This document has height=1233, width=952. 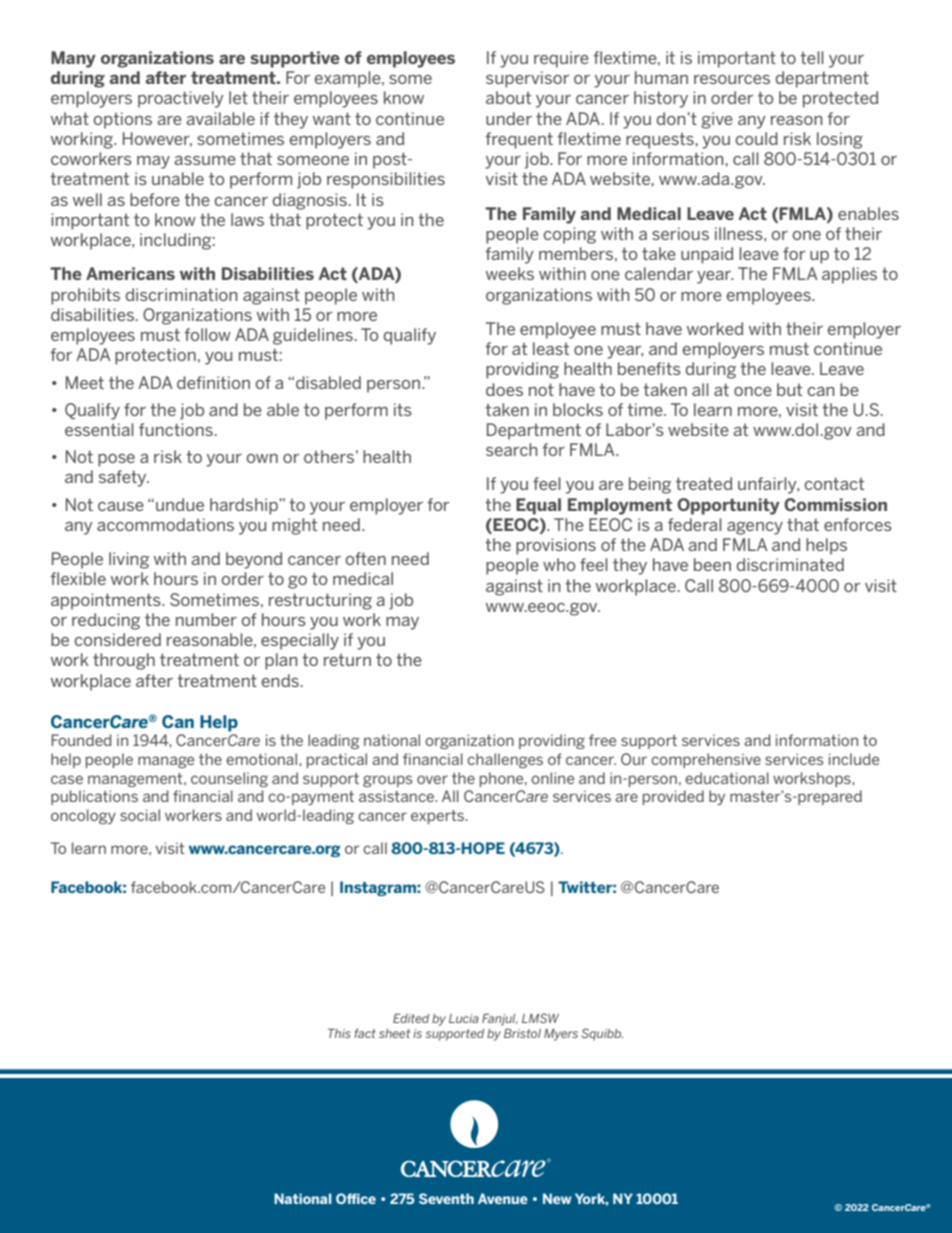 What do you see at coordinates (356, 1198) in the document?
I see `Office` at bounding box center [356, 1198].
